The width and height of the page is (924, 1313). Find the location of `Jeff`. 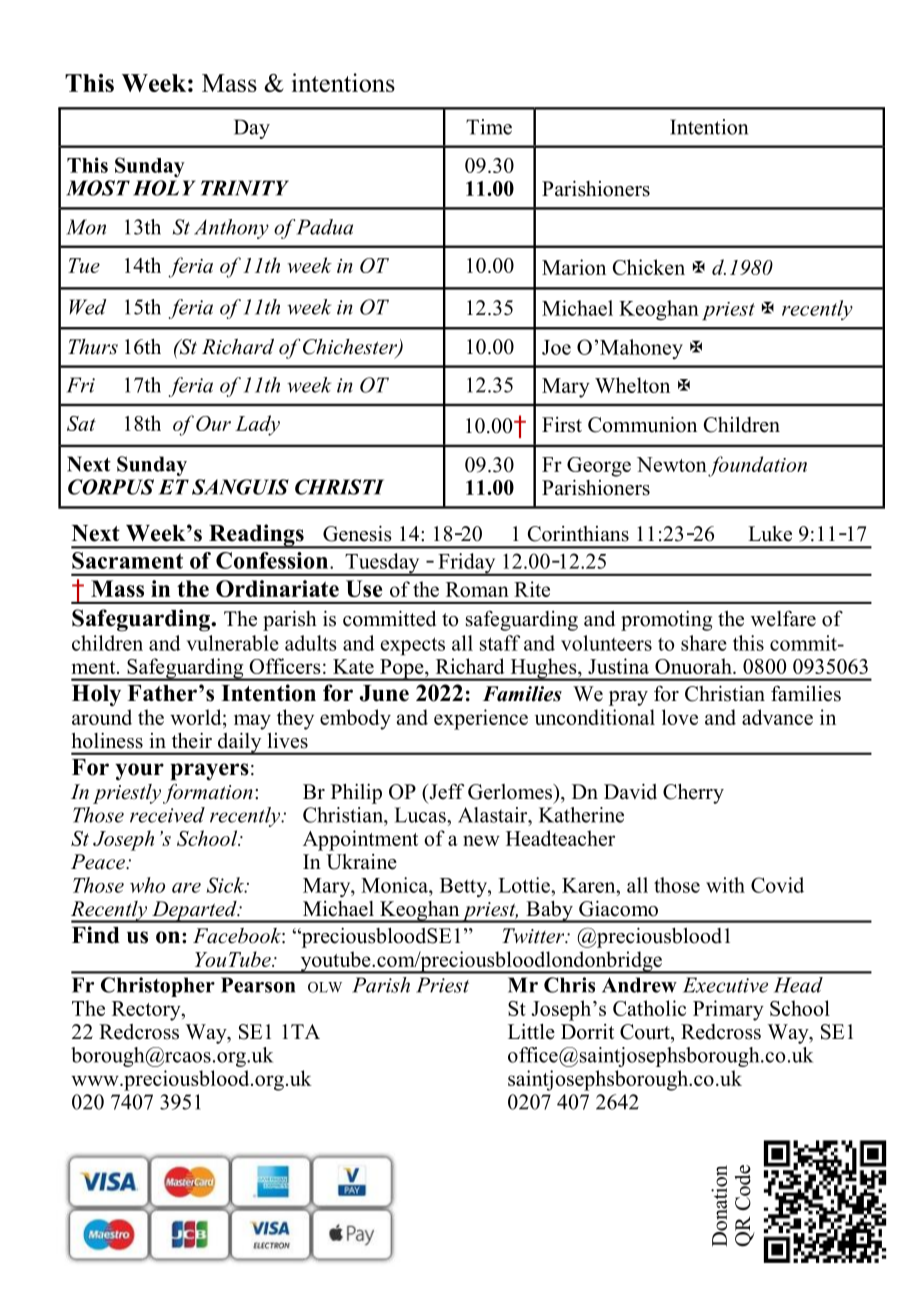

Jeff is located at coordinates (446, 791).
